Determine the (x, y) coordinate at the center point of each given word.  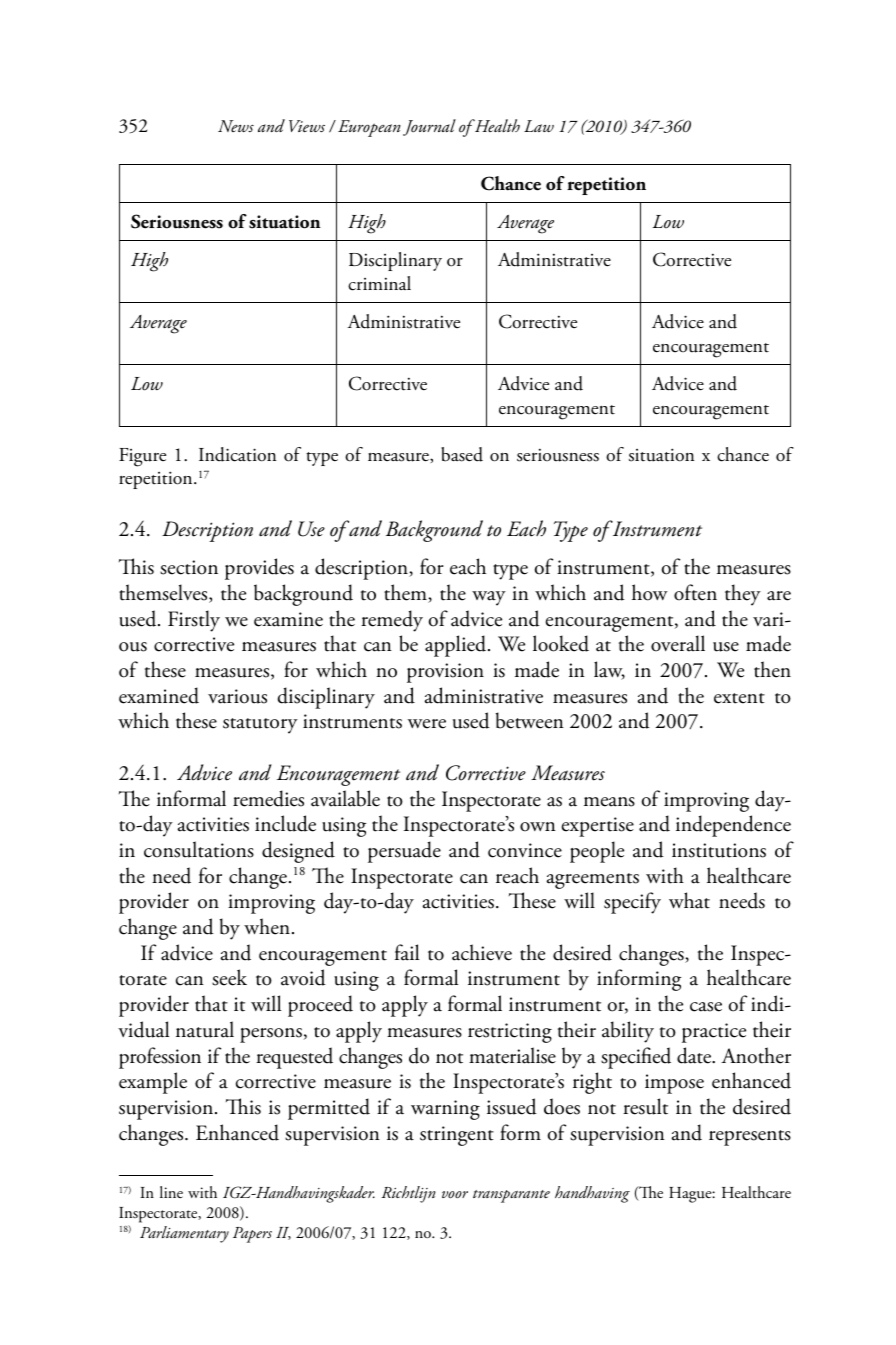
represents (750, 1138)
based (462, 454)
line (171, 1192)
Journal (429, 127)
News (236, 126)
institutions (719, 850)
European (369, 128)
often (695, 592)
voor (455, 1194)
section (189, 567)
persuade (404, 852)
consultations (199, 849)
